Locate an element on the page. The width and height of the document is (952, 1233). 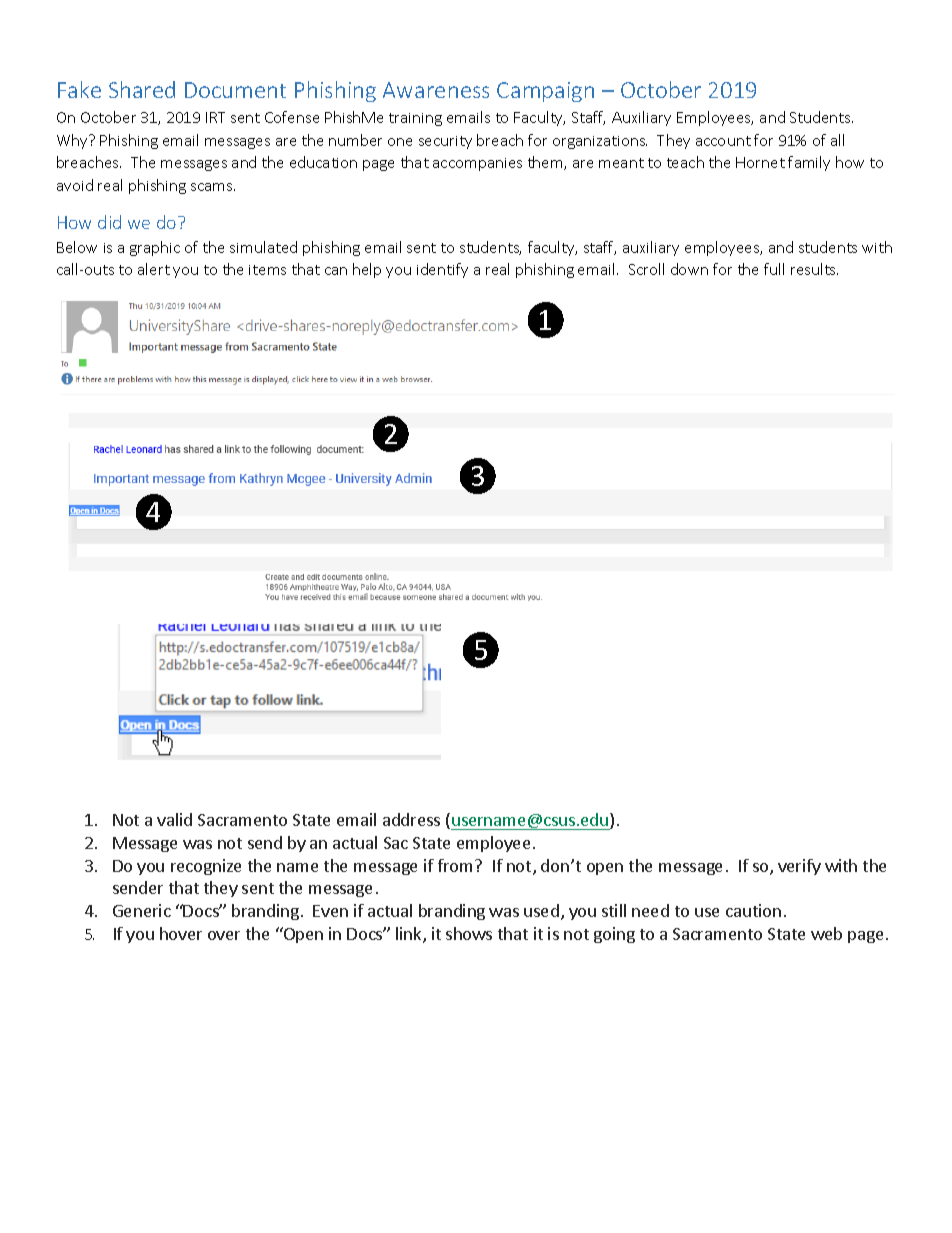
items is located at coordinates (267, 270).
